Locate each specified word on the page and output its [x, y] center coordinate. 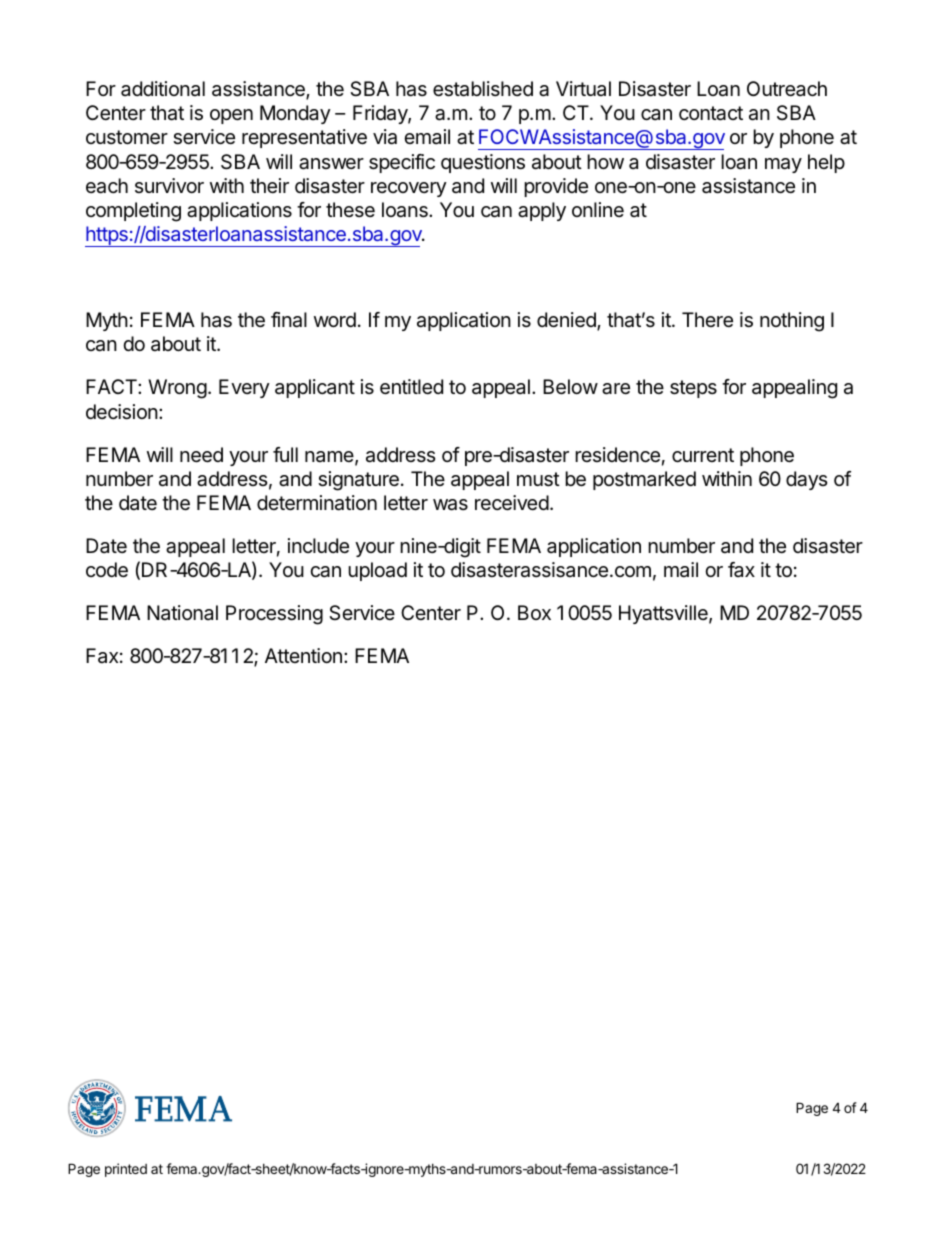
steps [693, 389]
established [483, 89]
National [182, 613]
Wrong [177, 389]
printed [126, 1170]
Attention [303, 655]
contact [711, 113]
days [806, 480]
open [231, 116]
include [318, 545]
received [512, 503]
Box [534, 612]
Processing [274, 615]
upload [377, 571]
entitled [411, 387]
